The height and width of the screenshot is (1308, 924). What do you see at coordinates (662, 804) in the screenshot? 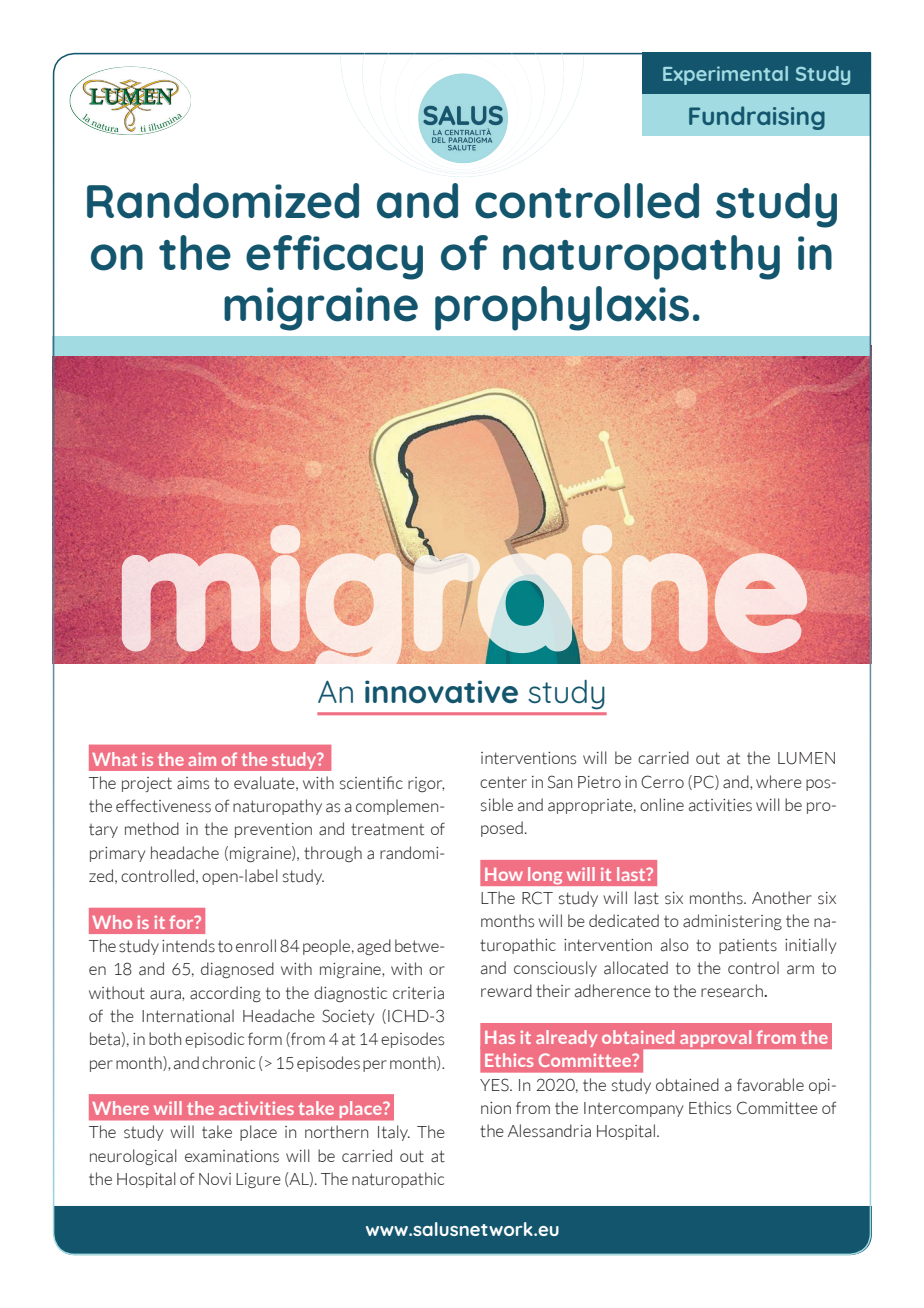
I see `online` at bounding box center [662, 804].
